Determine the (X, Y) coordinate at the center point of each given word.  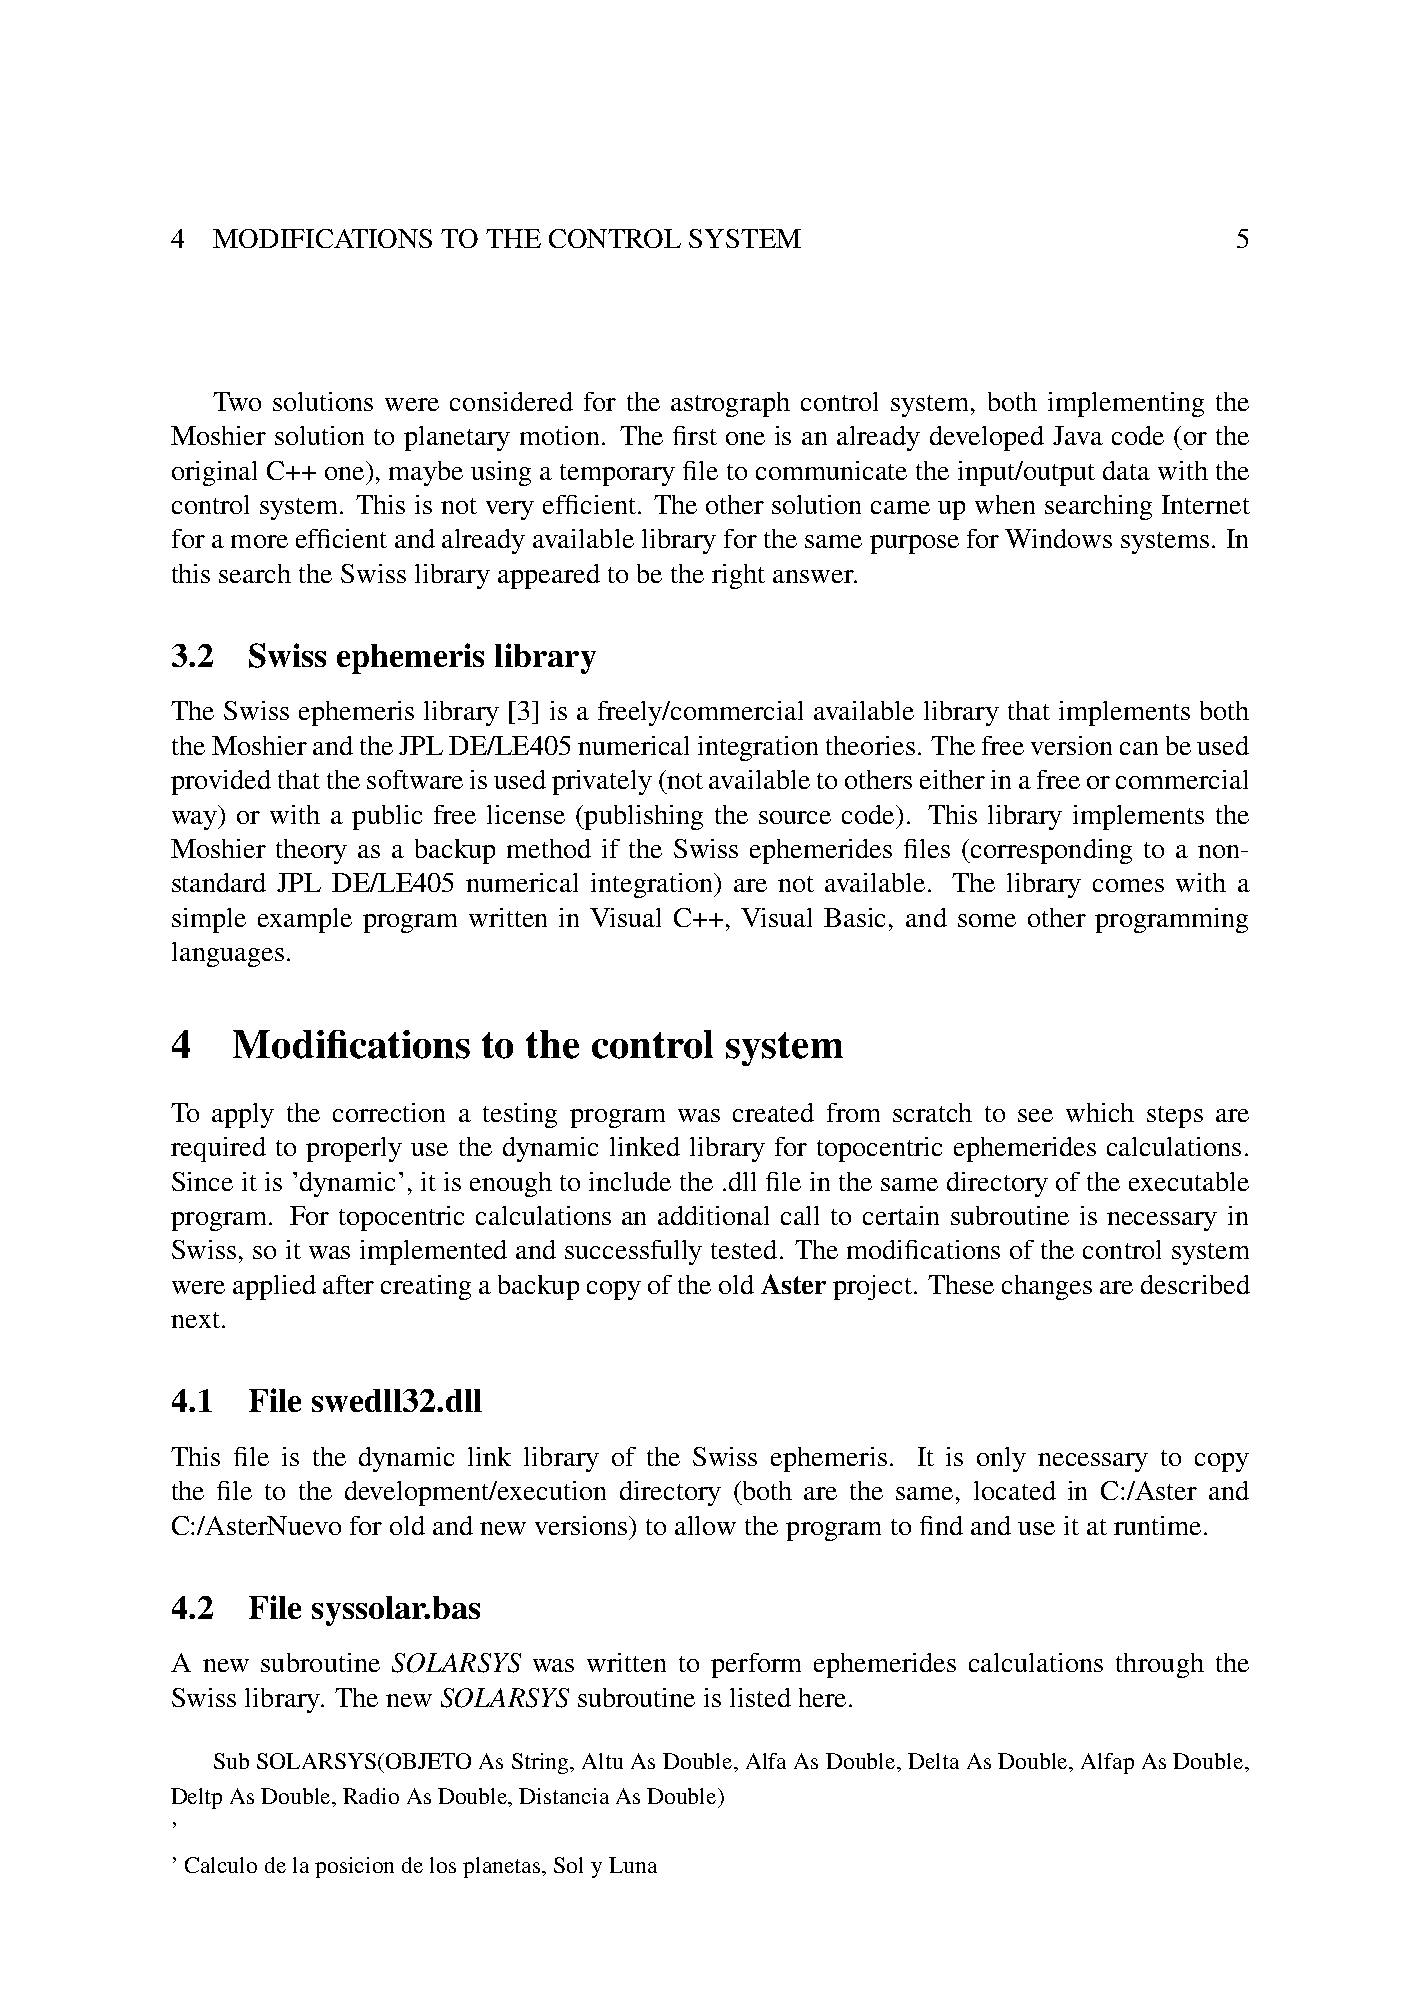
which (1100, 1112)
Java (1078, 435)
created (773, 1112)
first (695, 435)
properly (354, 1149)
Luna (633, 1865)
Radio (371, 1796)
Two (237, 401)
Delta (933, 1761)
